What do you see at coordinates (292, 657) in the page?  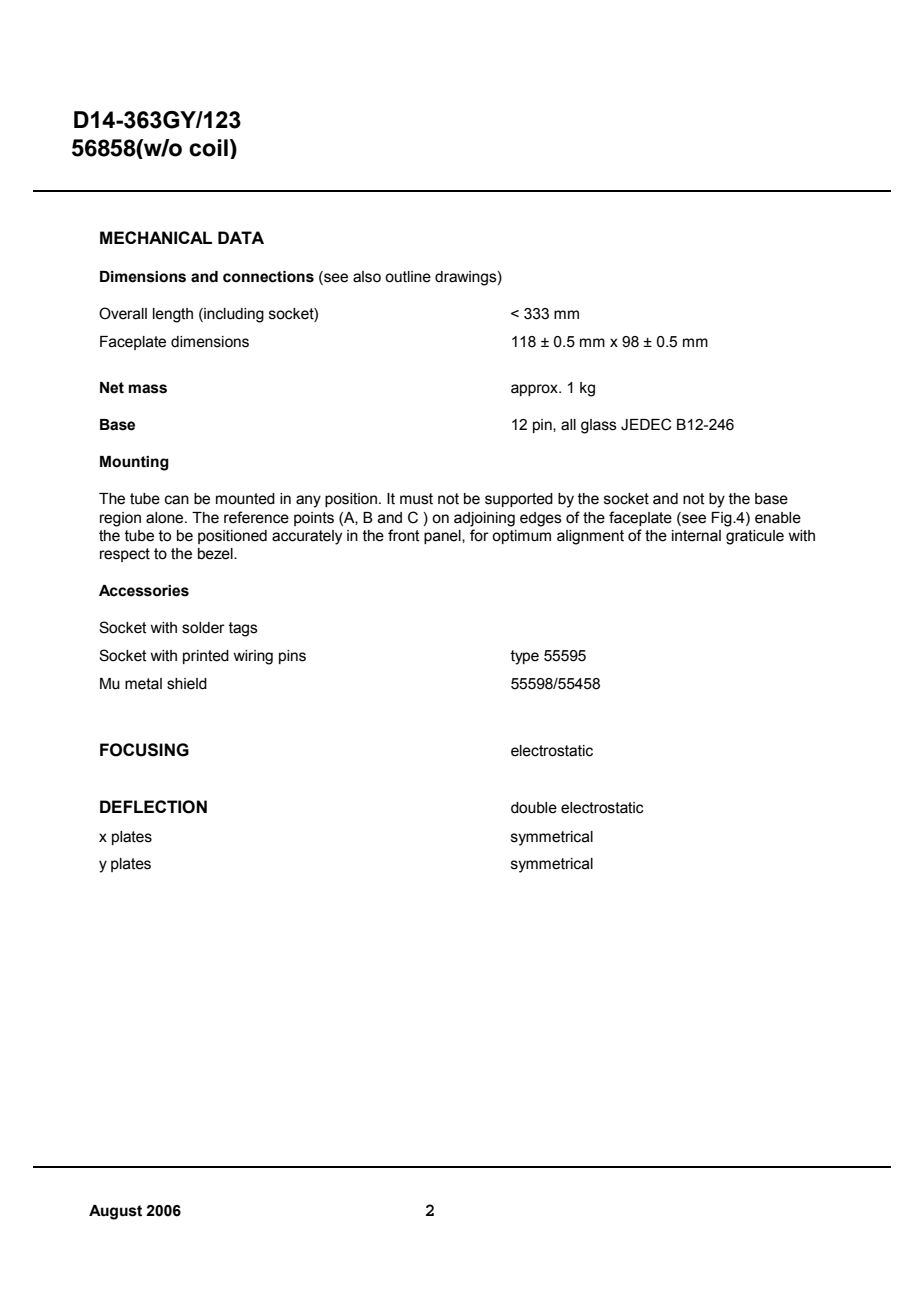 I see `pins` at bounding box center [292, 657].
